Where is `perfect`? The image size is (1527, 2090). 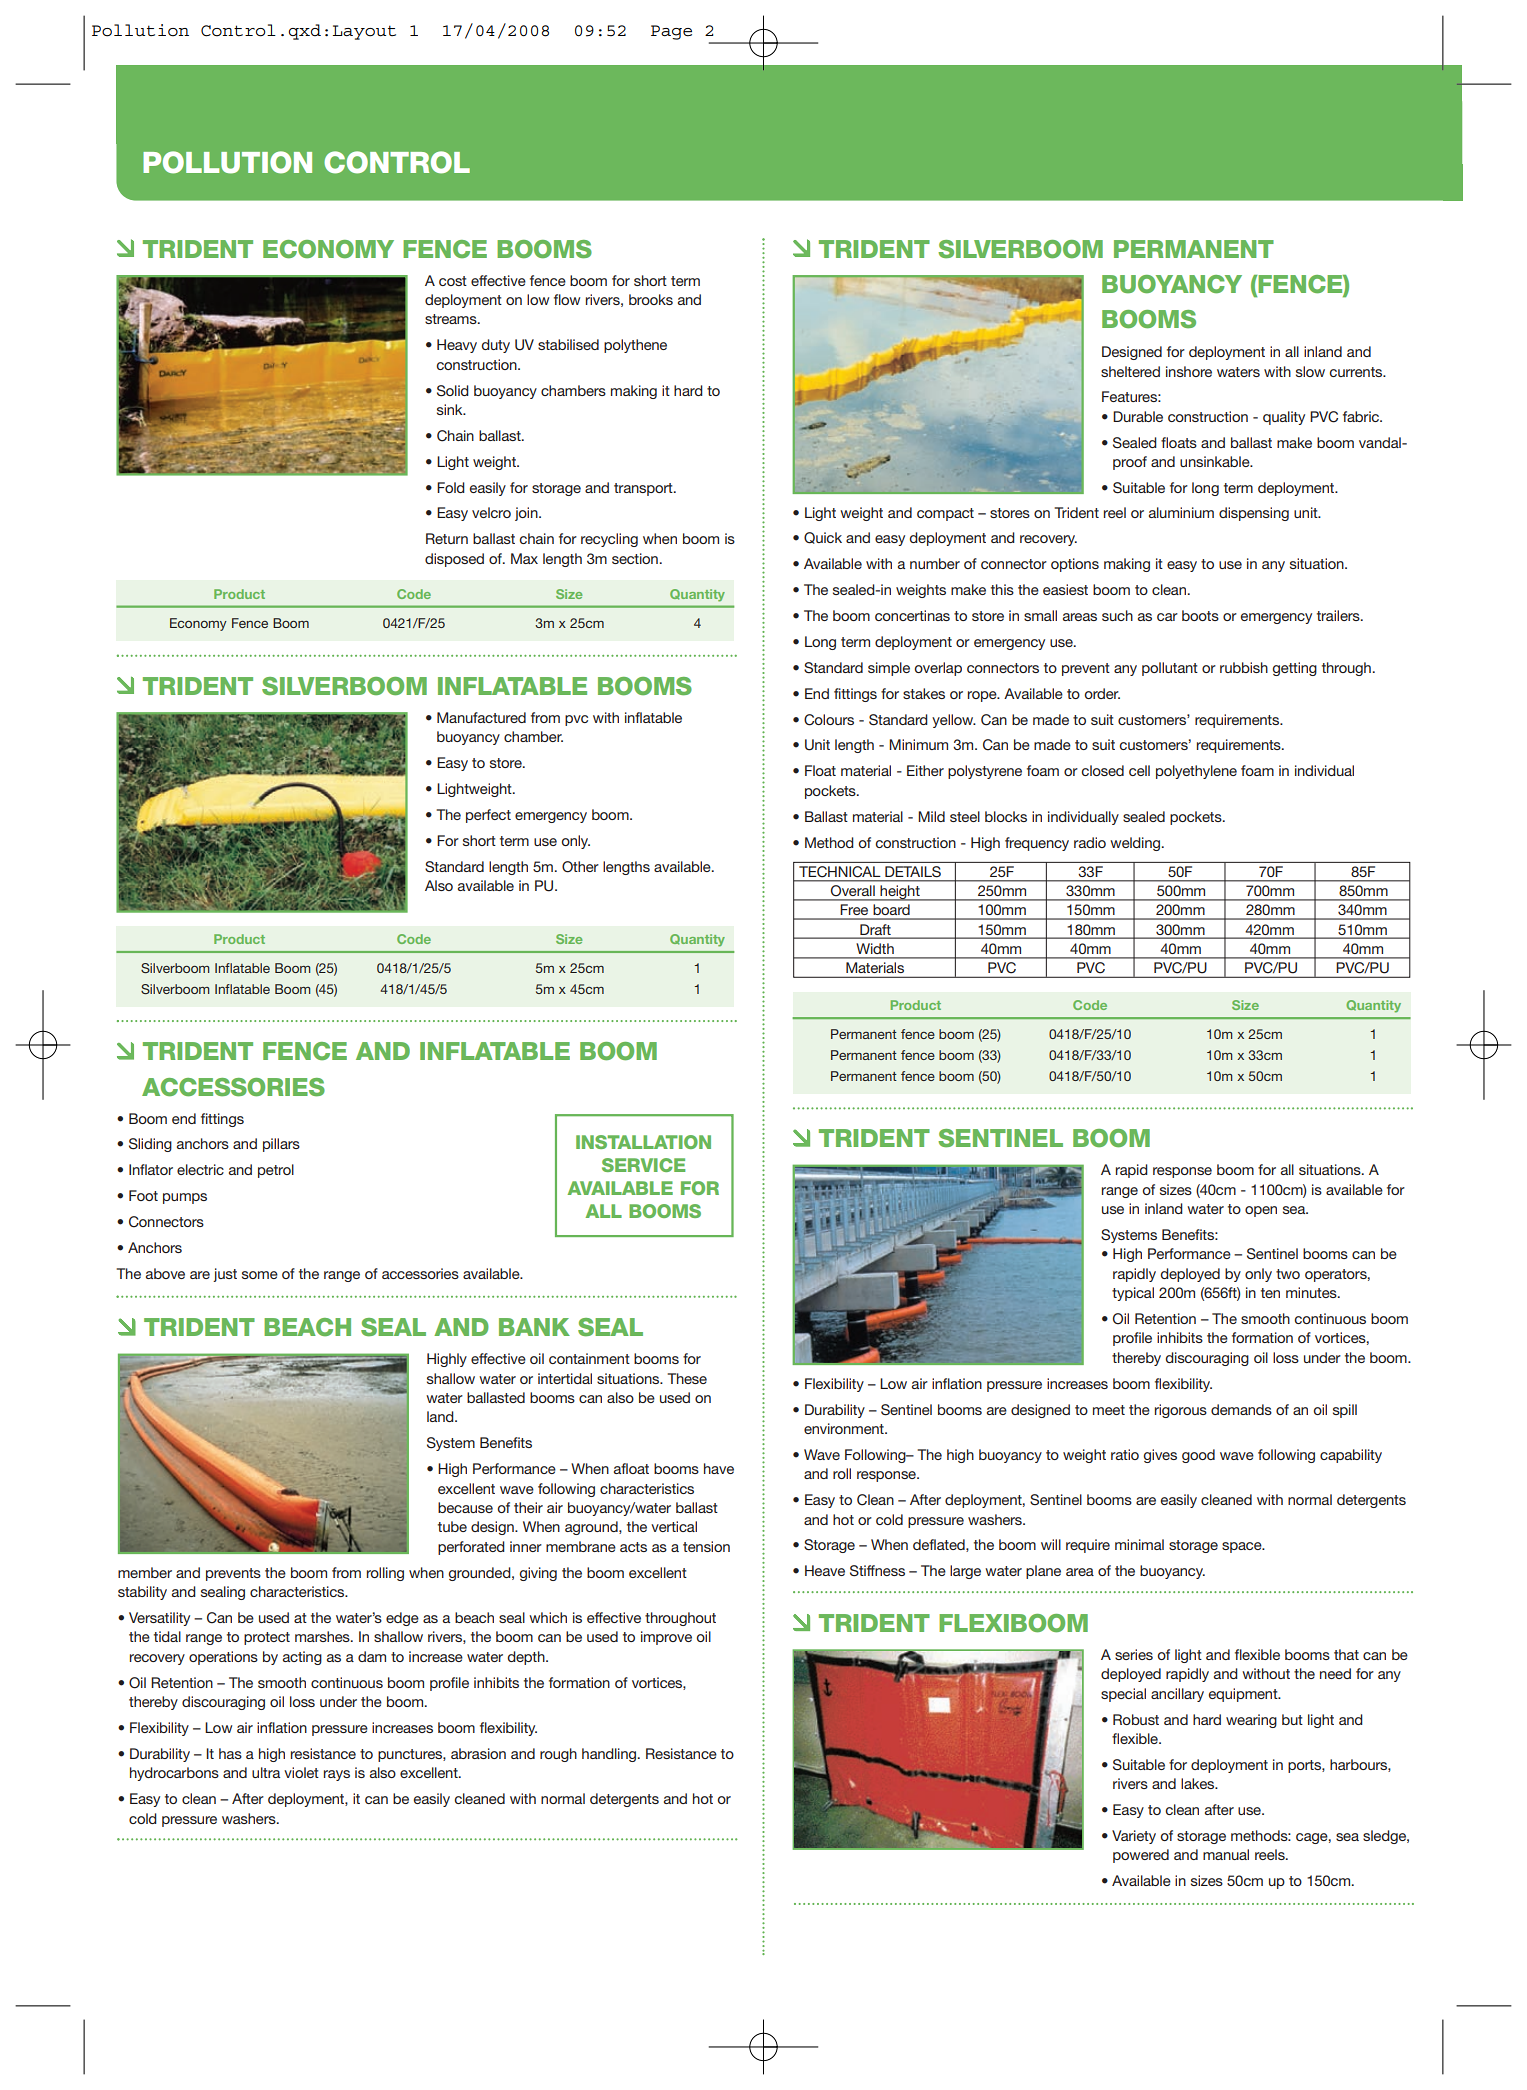
perfect is located at coordinates (488, 816).
